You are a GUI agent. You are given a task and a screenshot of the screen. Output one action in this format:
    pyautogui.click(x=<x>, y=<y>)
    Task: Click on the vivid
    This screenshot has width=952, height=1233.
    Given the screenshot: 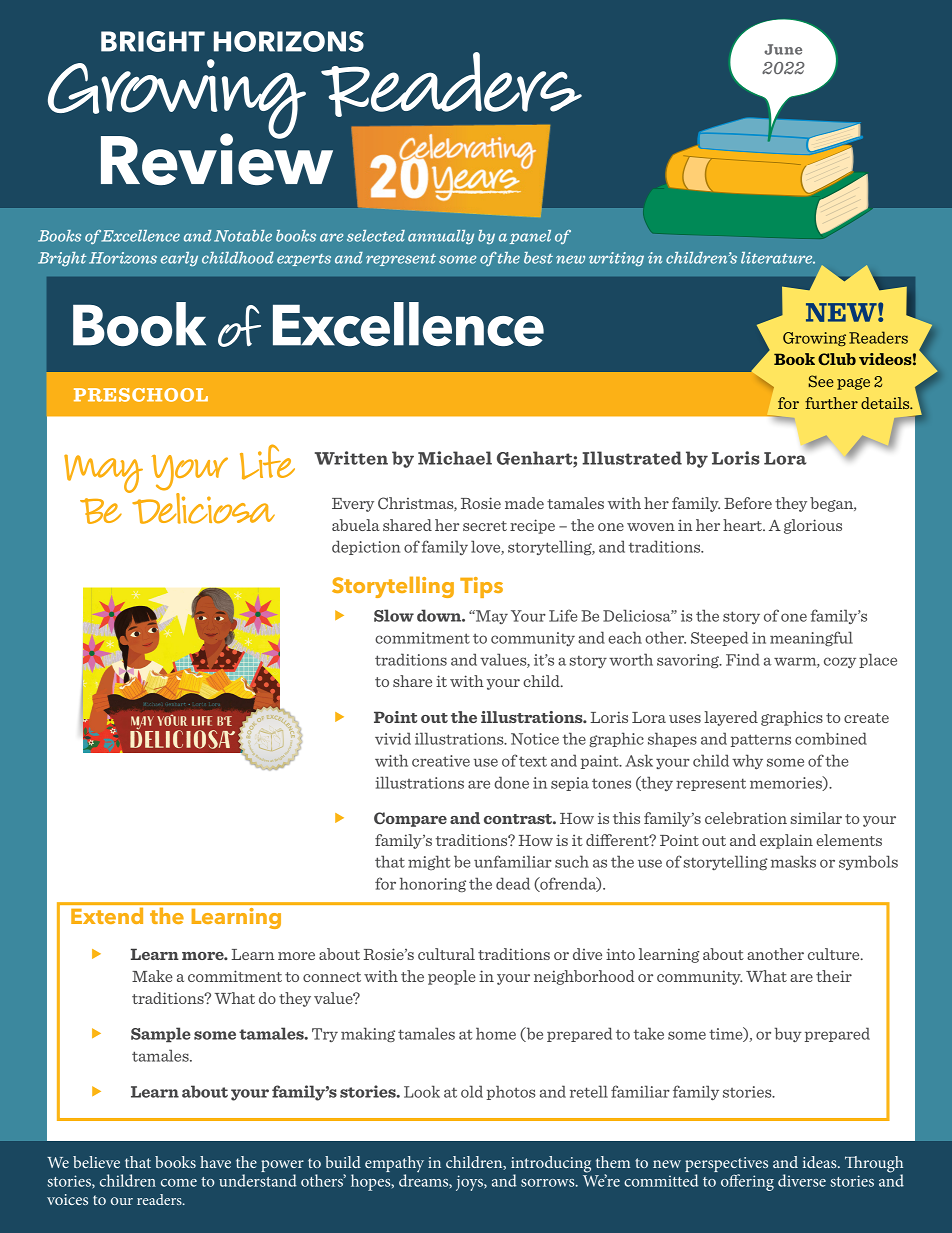 What is the action you would take?
    pyautogui.click(x=393, y=738)
